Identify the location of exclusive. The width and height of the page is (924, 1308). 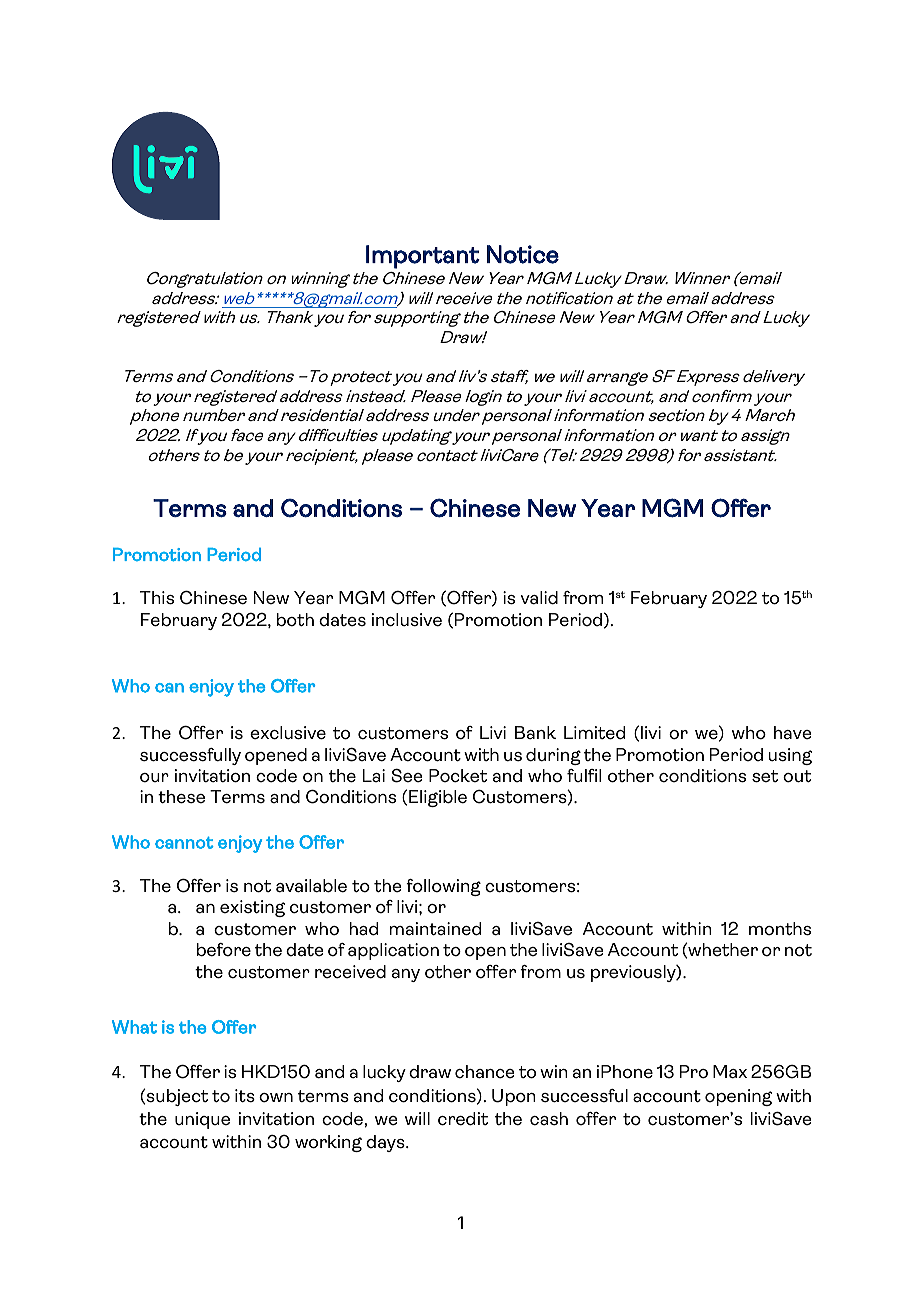
(288, 733).
